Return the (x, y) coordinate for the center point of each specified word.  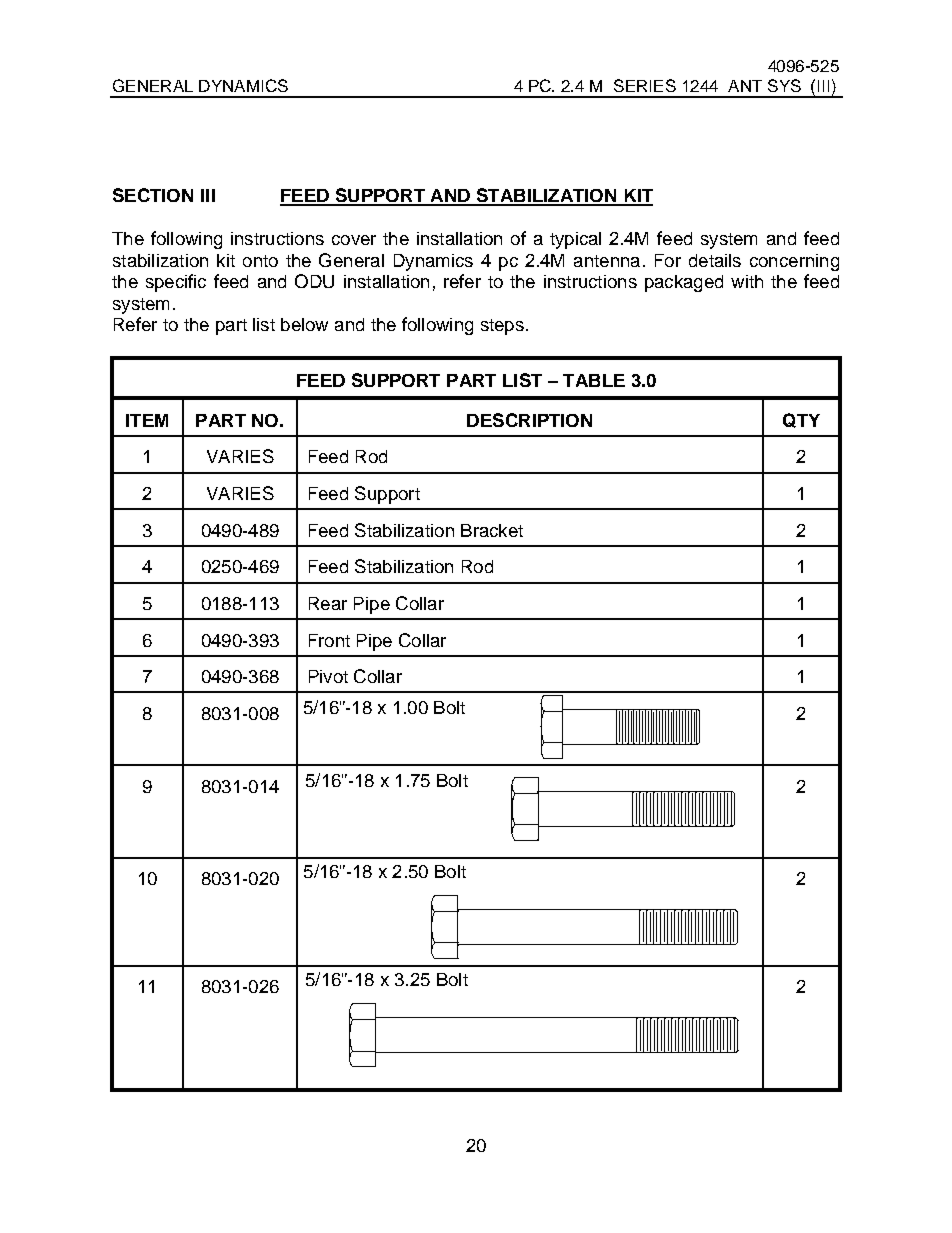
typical (575, 240)
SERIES (645, 85)
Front (329, 640)
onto (260, 261)
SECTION (153, 195)
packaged (684, 283)
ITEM (147, 420)
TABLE (594, 380)
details (715, 260)
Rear (328, 603)
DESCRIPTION (529, 420)
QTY (801, 420)
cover (354, 240)
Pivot (328, 676)
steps (502, 327)
